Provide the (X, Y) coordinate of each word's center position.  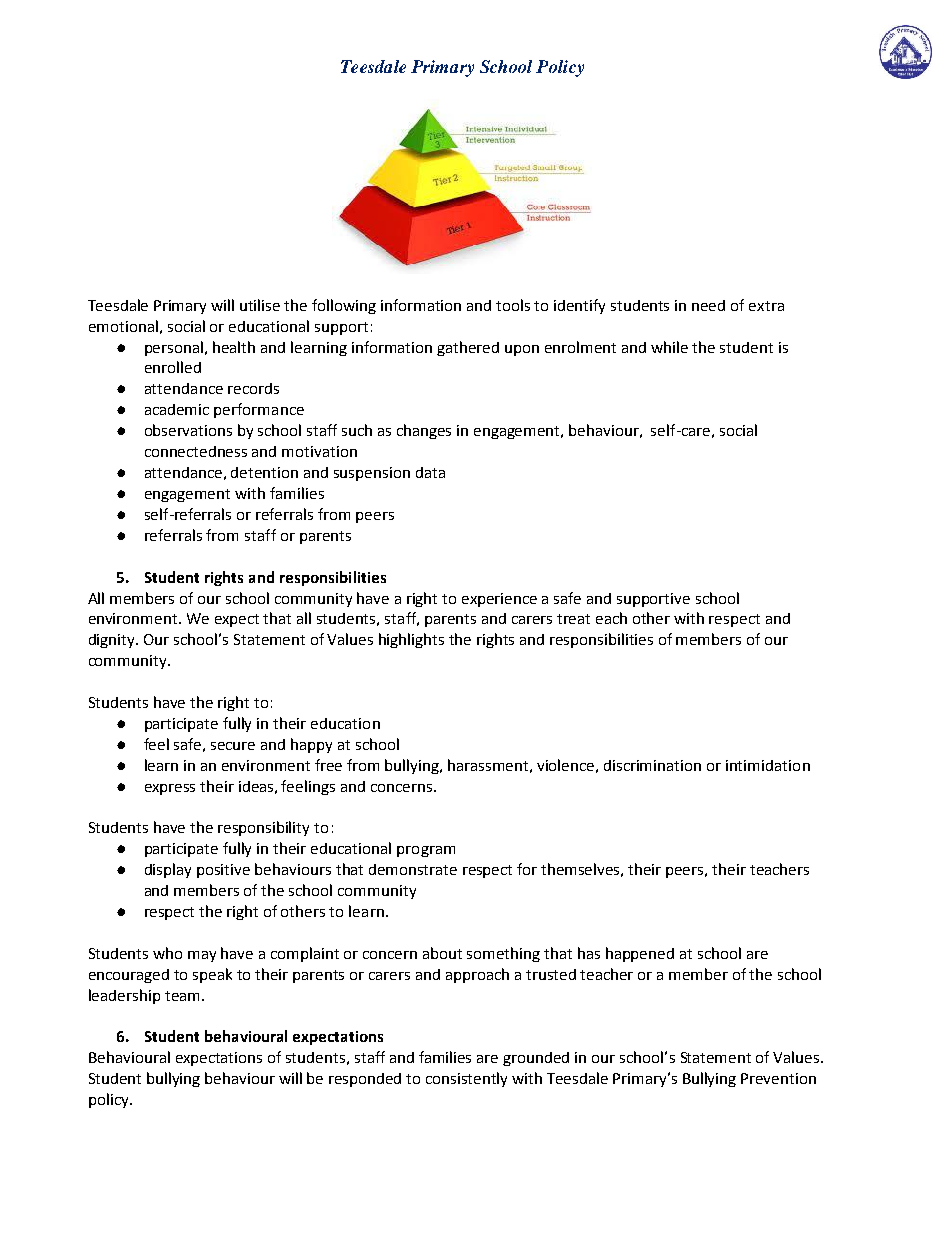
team (182, 996)
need (708, 305)
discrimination (652, 765)
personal (175, 348)
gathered (468, 348)
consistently (466, 1079)
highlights (411, 640)
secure (233, 746)
